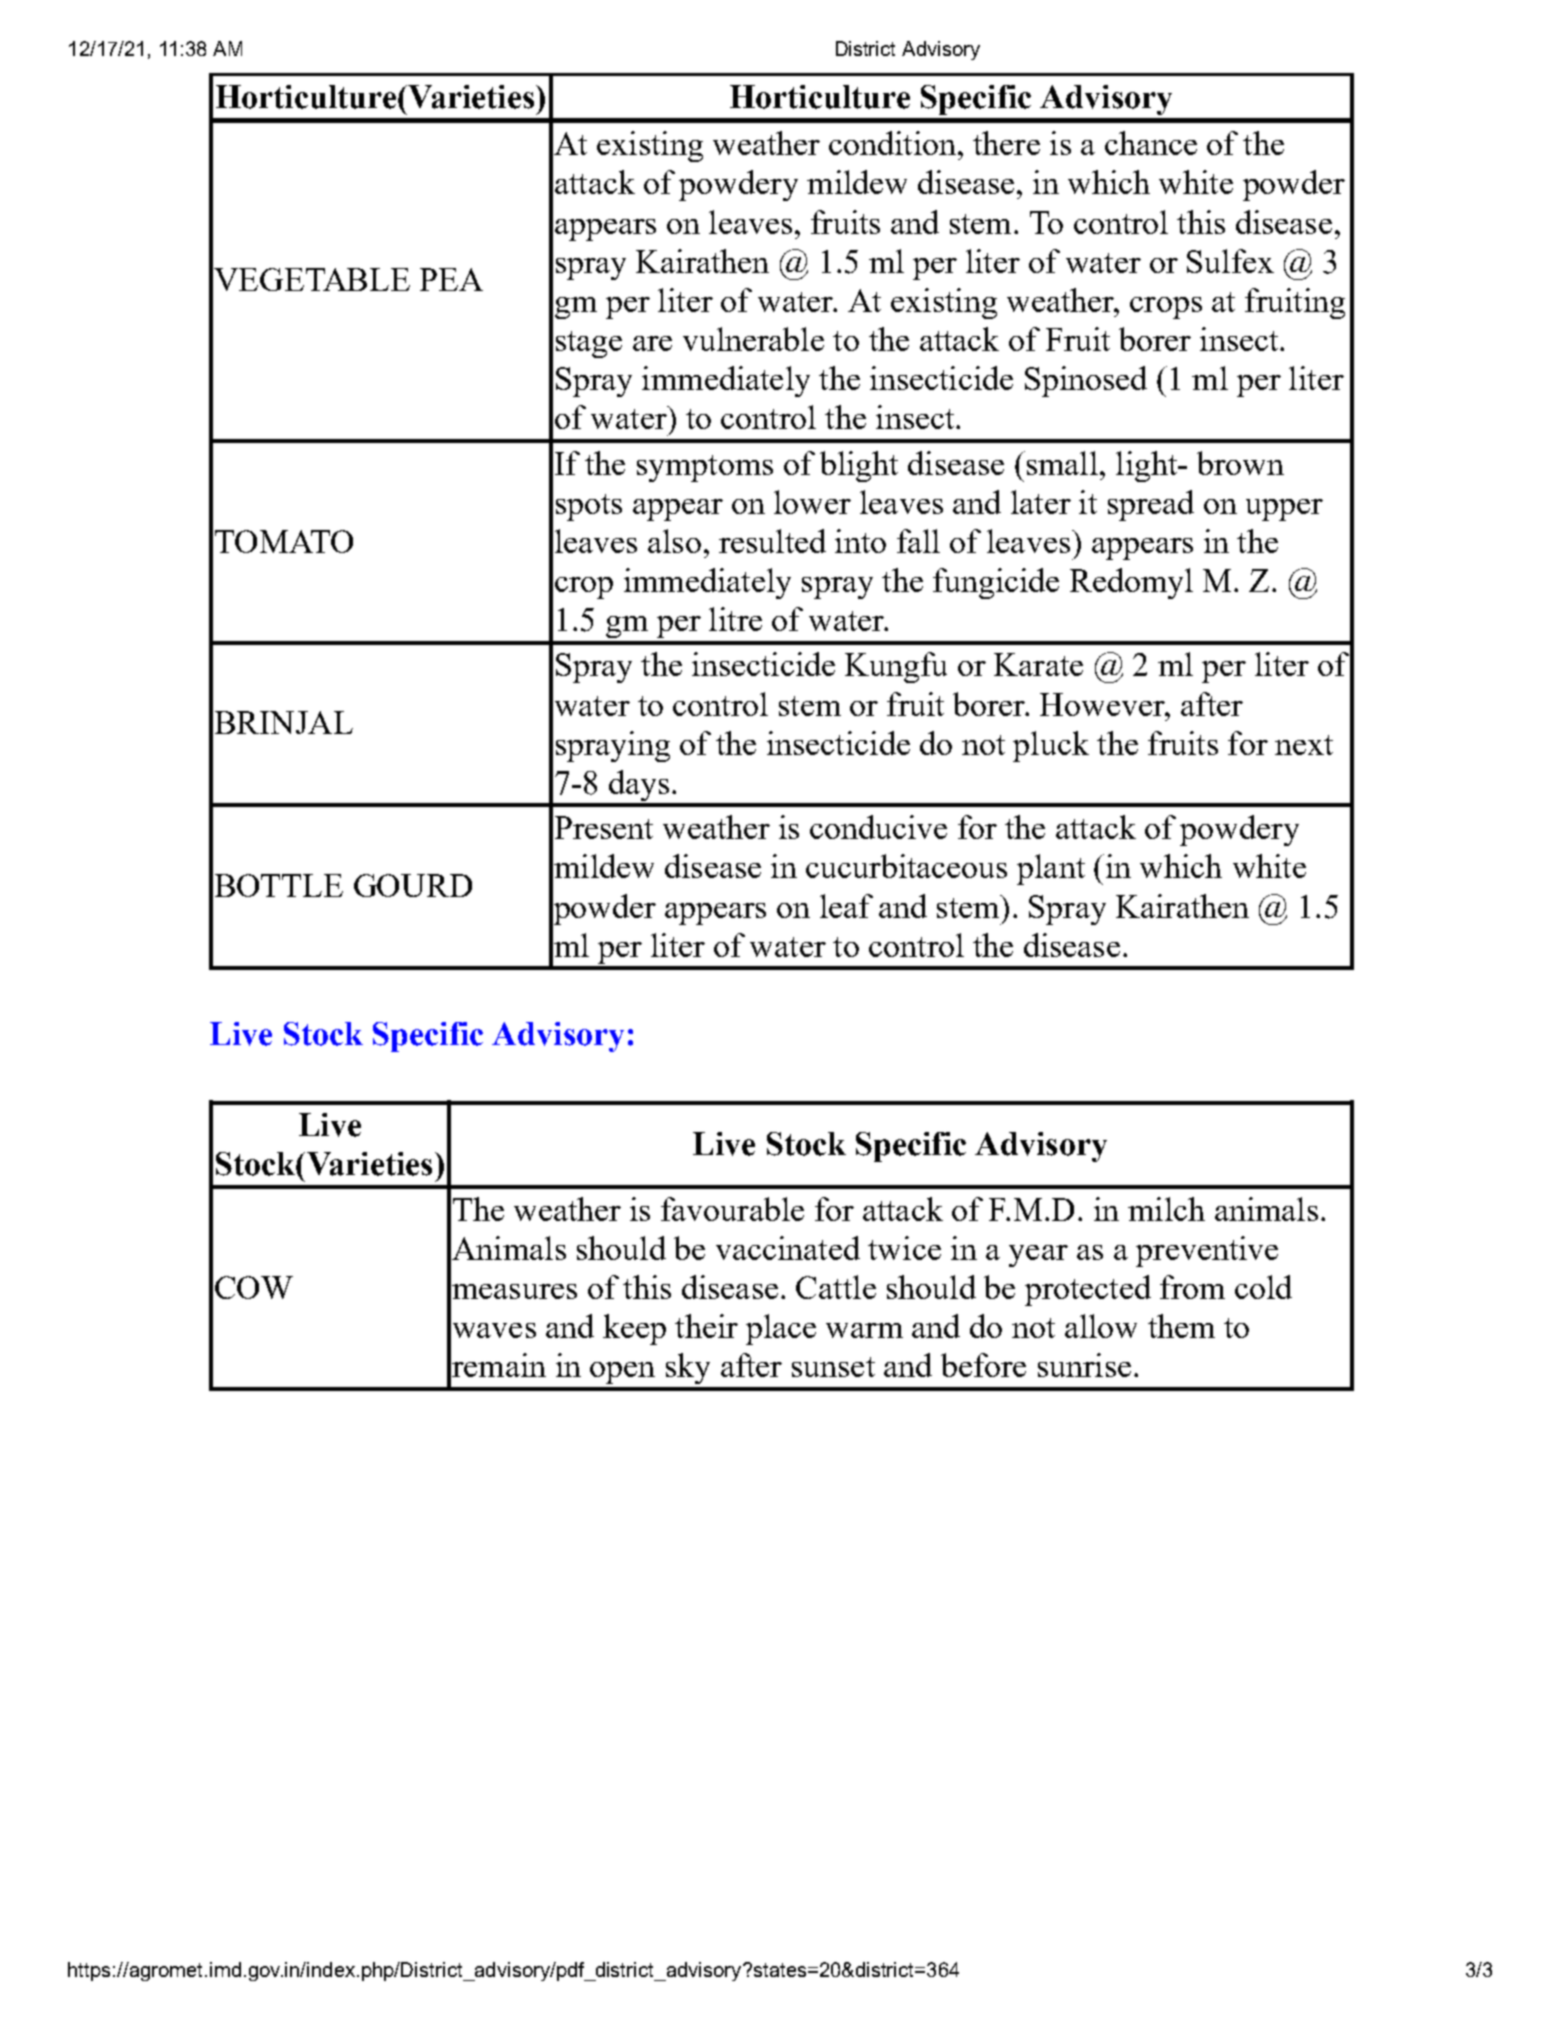 The height and width of the image is (2020, 1561). What do you see at coordinates (1151, 143) in the image?
I see `chance` at bounding box center [1151, 143].
